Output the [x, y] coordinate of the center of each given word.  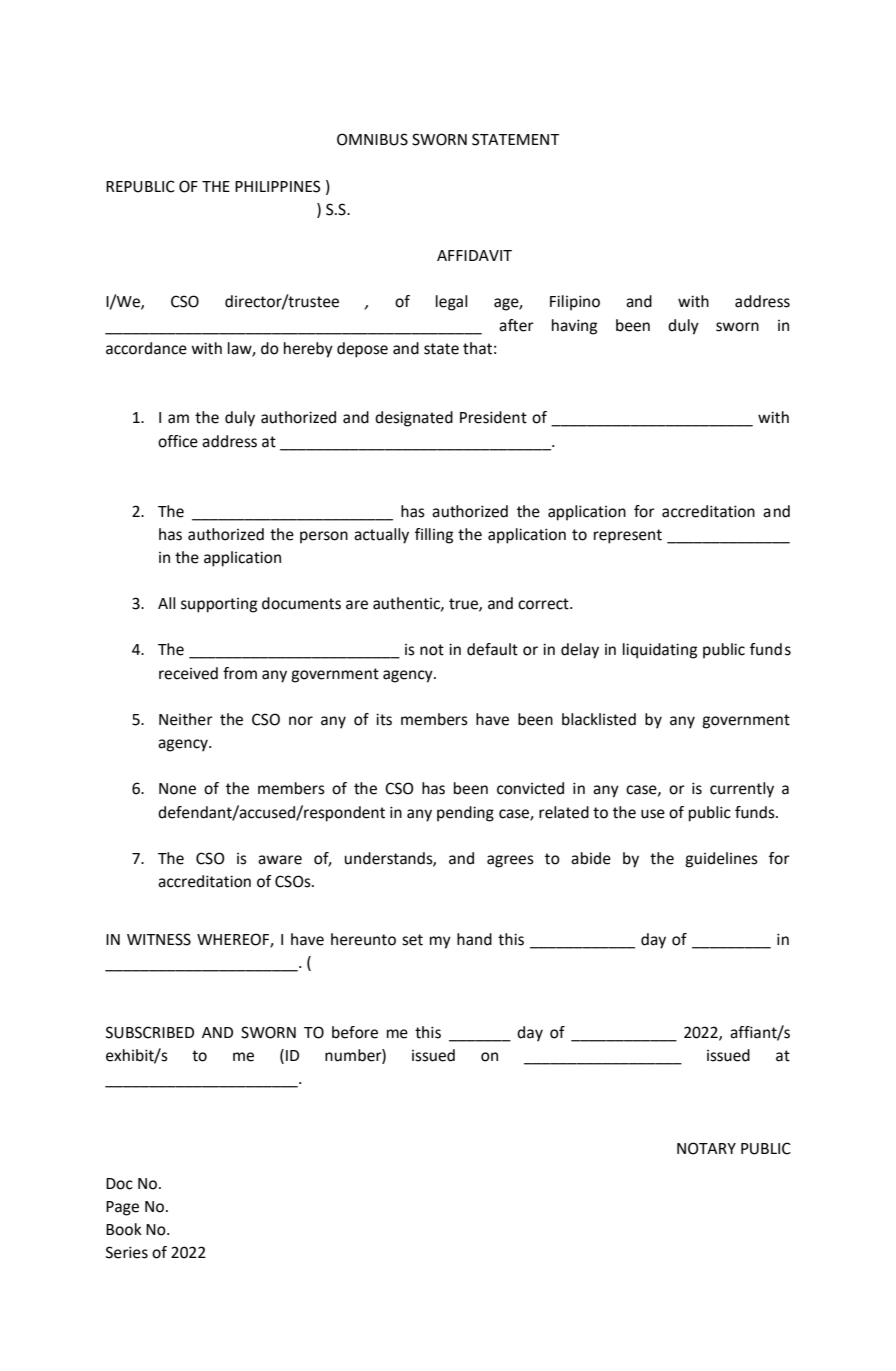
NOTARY [706, 1148]
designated [414, 419]
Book [124, 1229]
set [412, 940]
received [188, 673]
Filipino [575, 303]
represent [628, 536]
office [178, 441]
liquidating [660, 651]
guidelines [721, 860]
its [384, 719]
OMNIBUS [372, 139]
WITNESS [159, 939]
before [355, 1032]
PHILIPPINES [277, 186]
